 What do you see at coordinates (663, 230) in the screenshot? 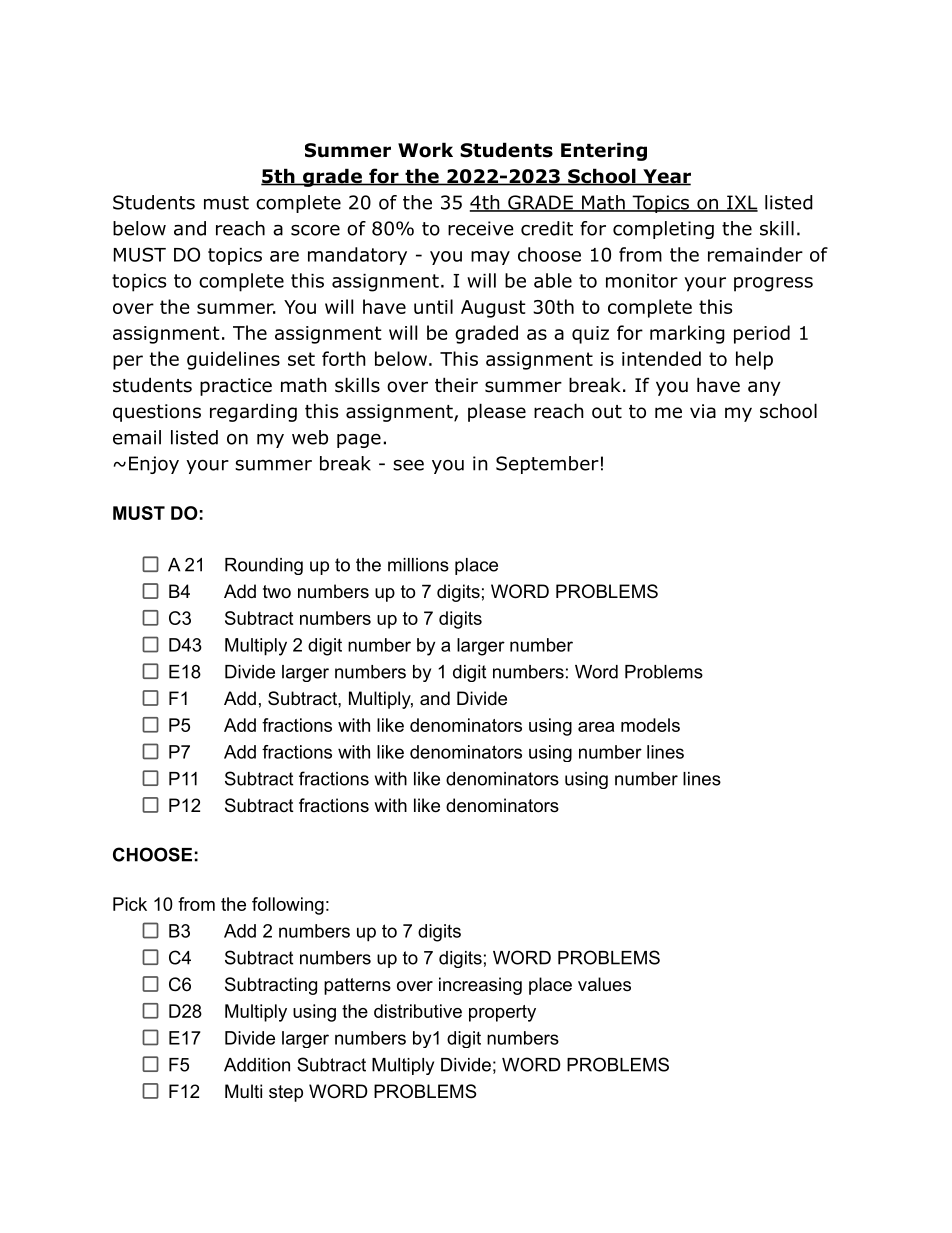
I see `completing` at bounding box center [663, 230].
